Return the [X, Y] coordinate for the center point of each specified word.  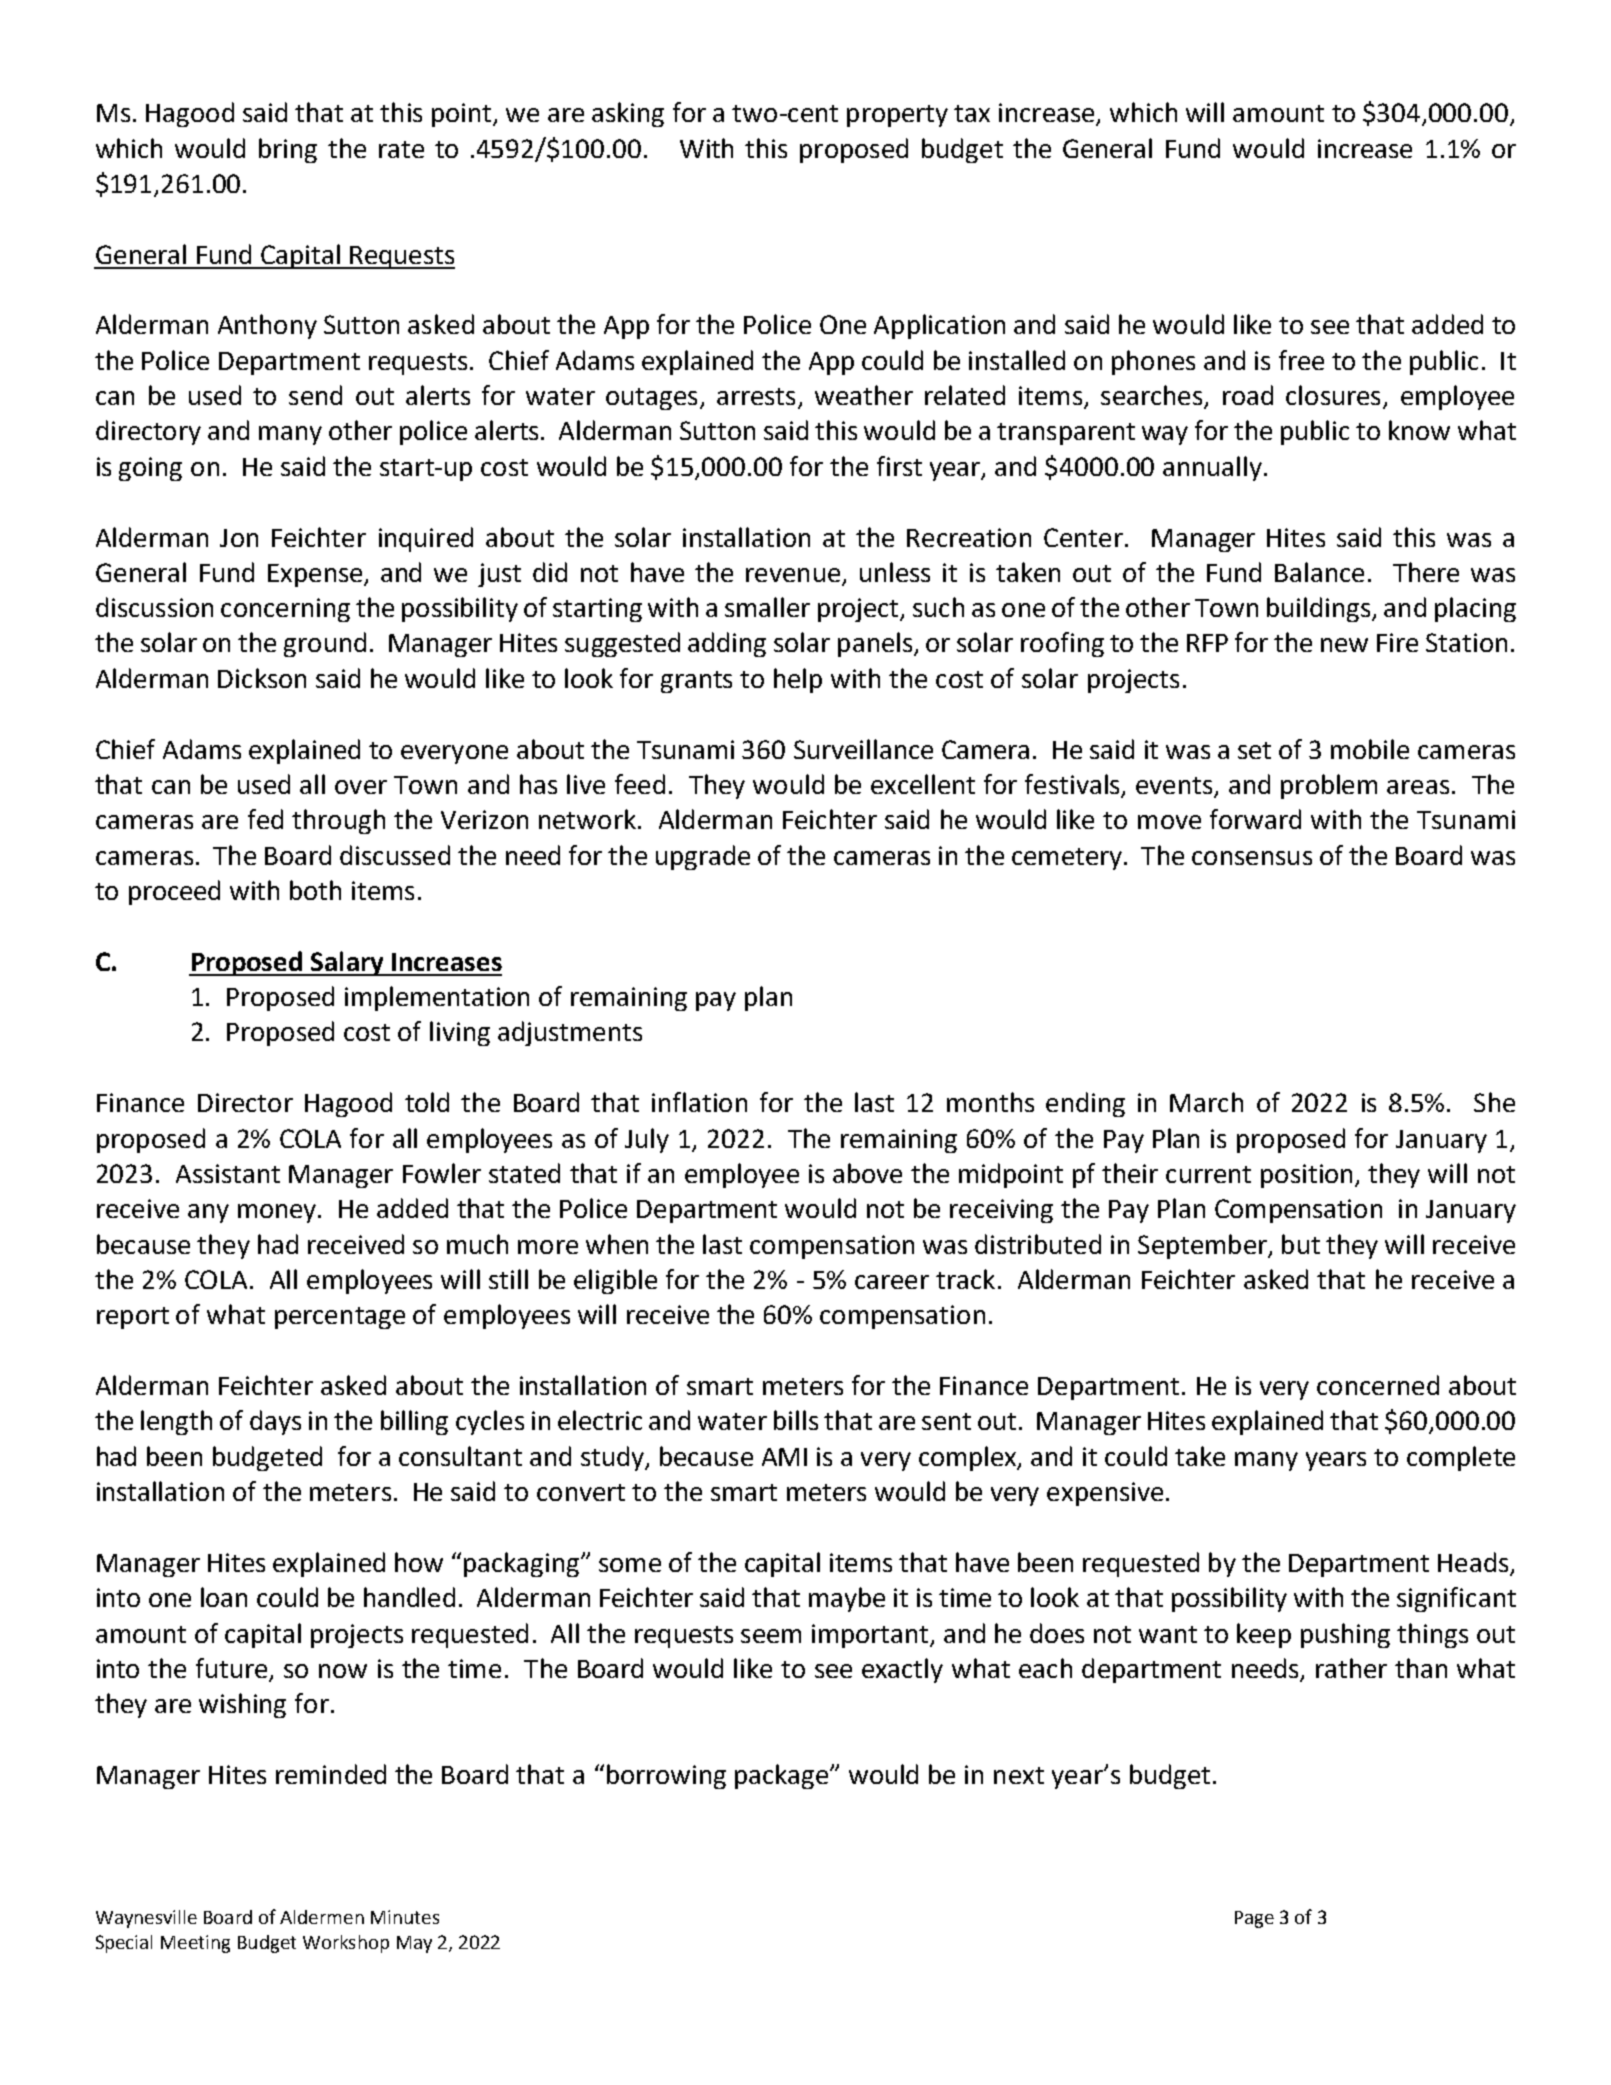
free [1301, 360]
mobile [1370, 749]
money [278, 1213]
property [897, 116]
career [892, 1282]
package [783, 1776]
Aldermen [322, 1917]
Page [1254, 1919]
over [361, 787]
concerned [1378, 1385]
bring [288, 150]
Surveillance [863, 749]
